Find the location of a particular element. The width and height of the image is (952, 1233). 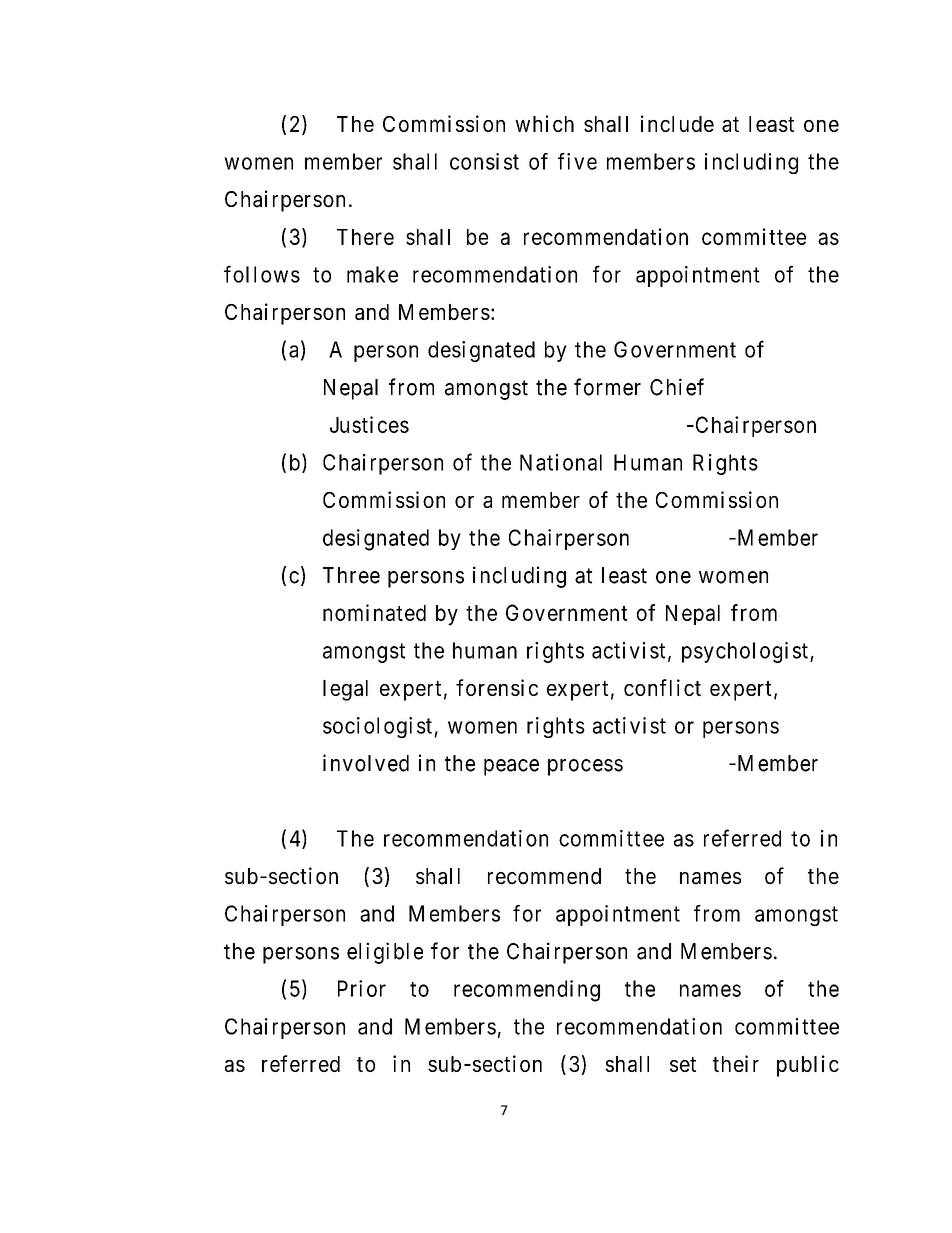

involved is located at coordinates (366, 763).
